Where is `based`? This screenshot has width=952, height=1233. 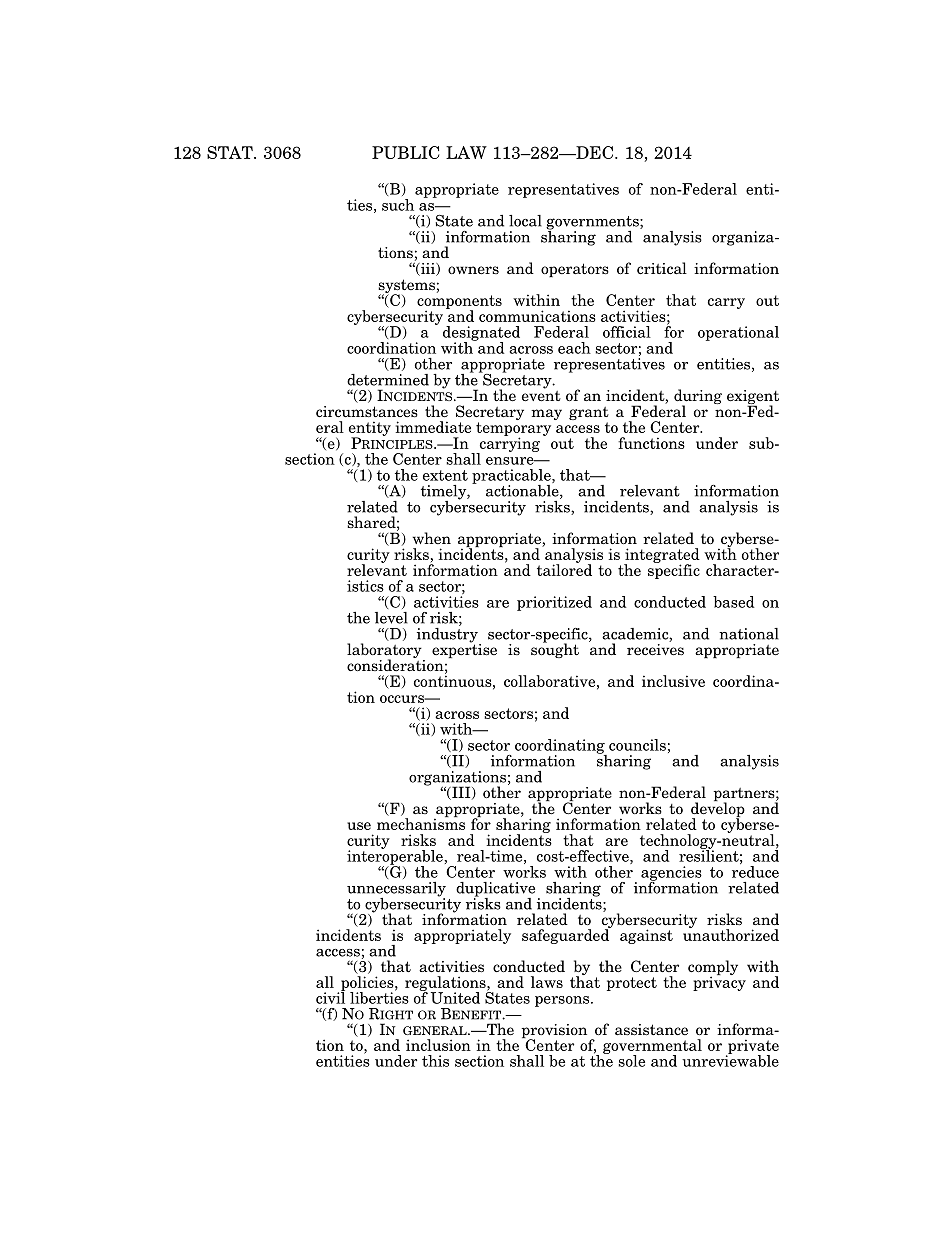
based is located at coordinates (734, 602).
